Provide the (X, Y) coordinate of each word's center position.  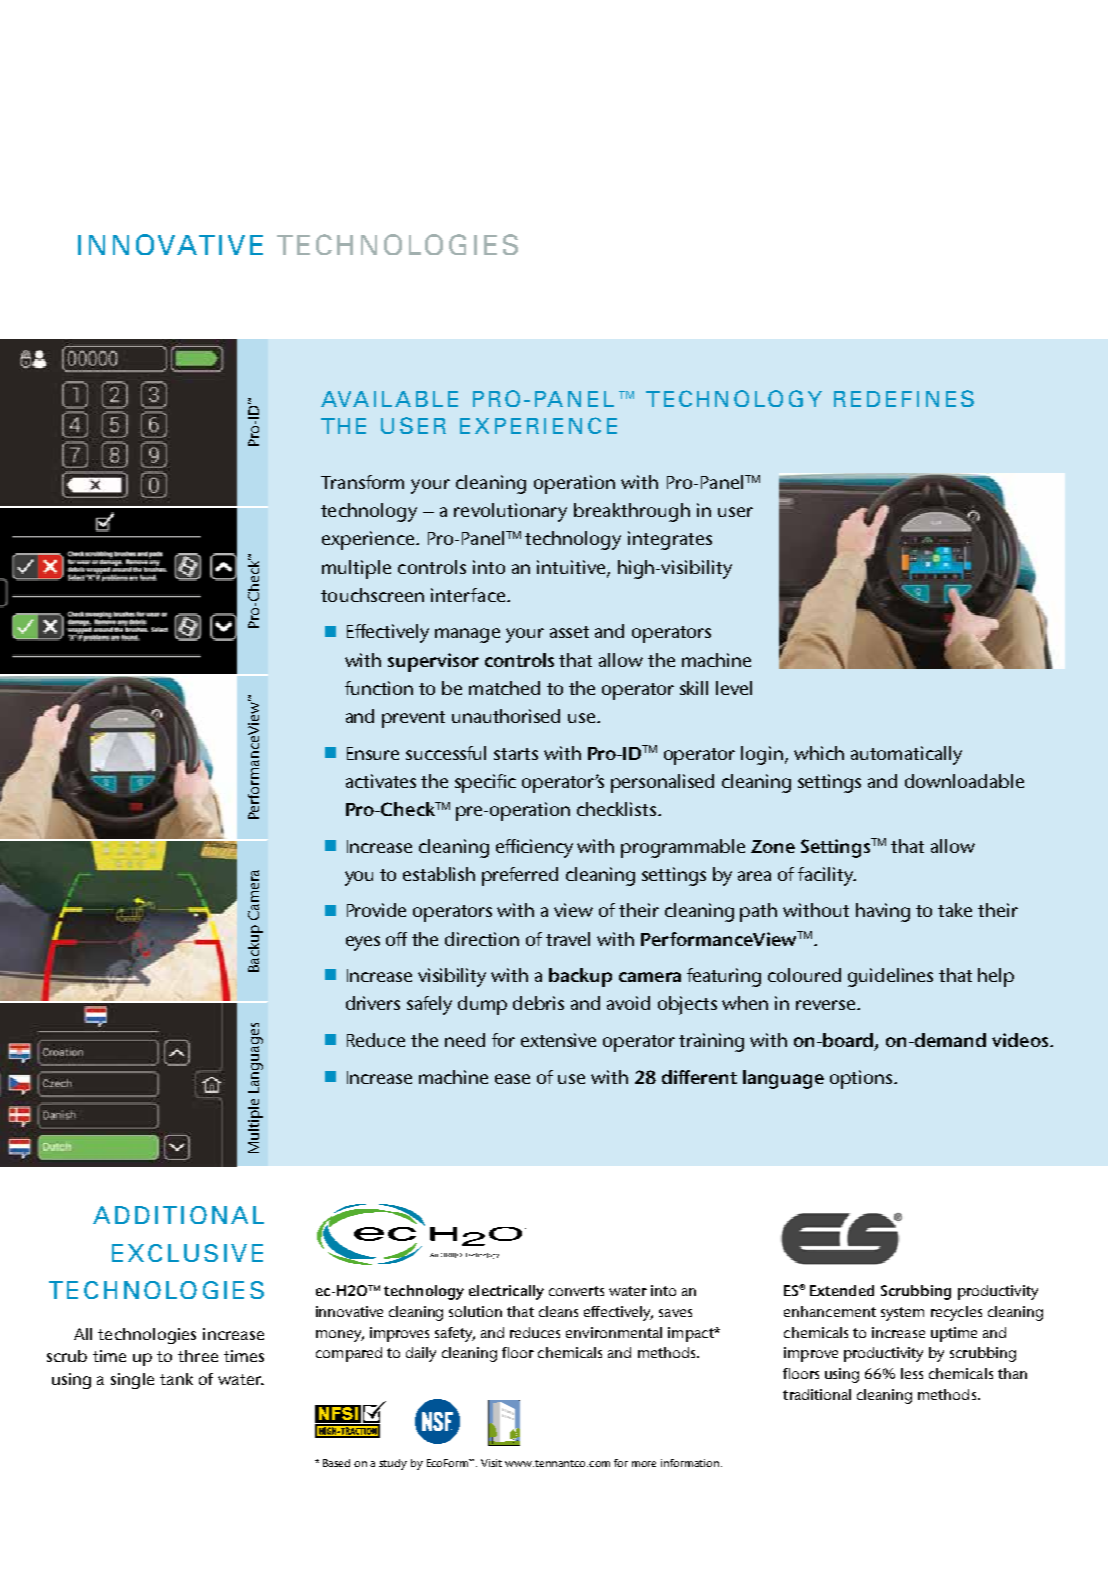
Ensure (373, 753)
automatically (906, 755)
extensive (558, 1040)
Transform (362, 482)
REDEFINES (904, 398)
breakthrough (632, 512)
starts (516, 754)
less (912, 1373)
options (862, 1079)
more (644, 1464)
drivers (373, 1003)
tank (176, 1379)
